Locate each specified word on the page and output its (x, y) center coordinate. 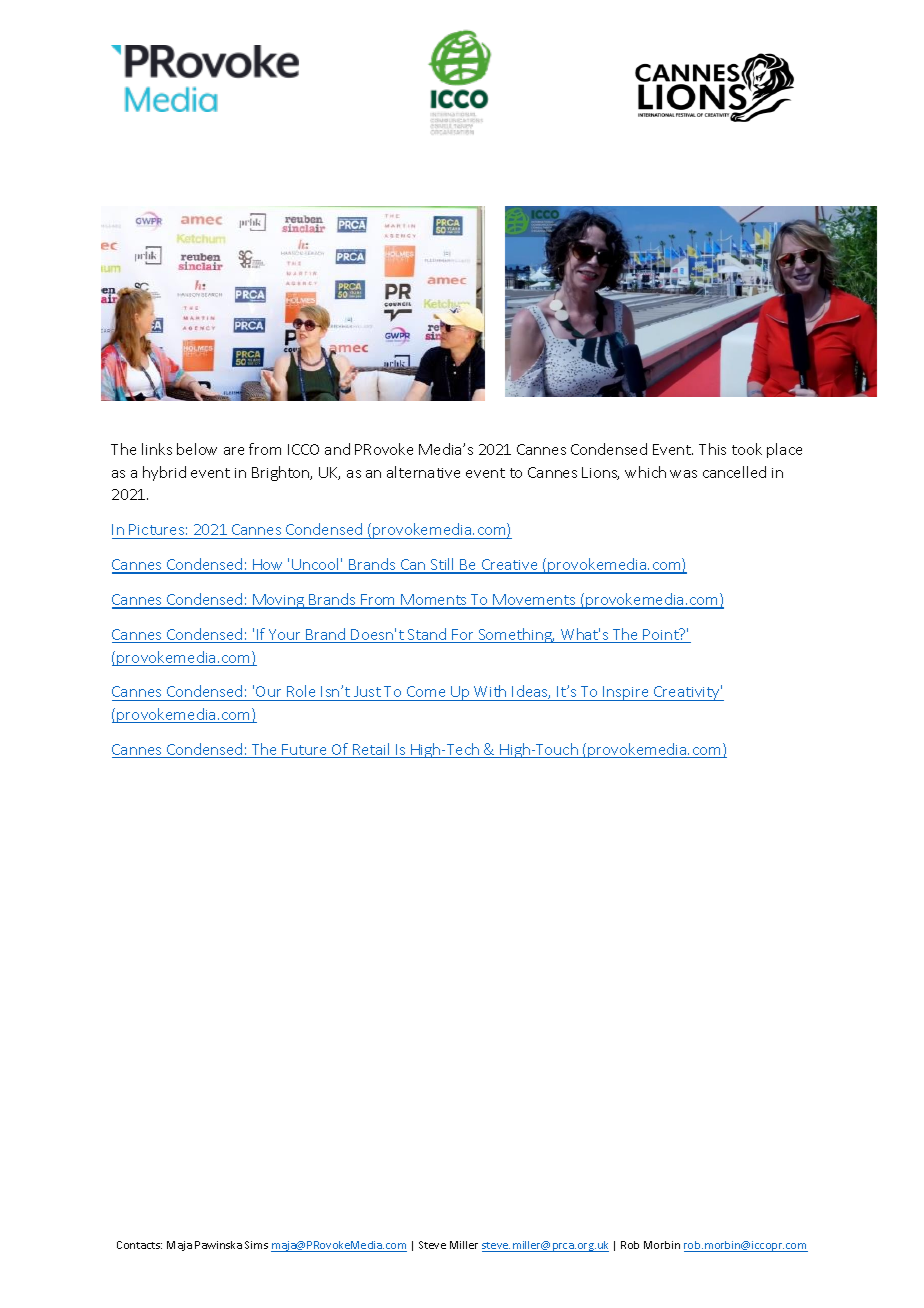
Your (285, 636)
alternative (423, 472)
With (490, 693)
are (234, 451)
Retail (372, 750)
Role (301, 693)
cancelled (734, 472)
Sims (256, 1245)
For (463, 636)
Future (305, 751)
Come (426, 693)
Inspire (626, 693)
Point (661, 635)
